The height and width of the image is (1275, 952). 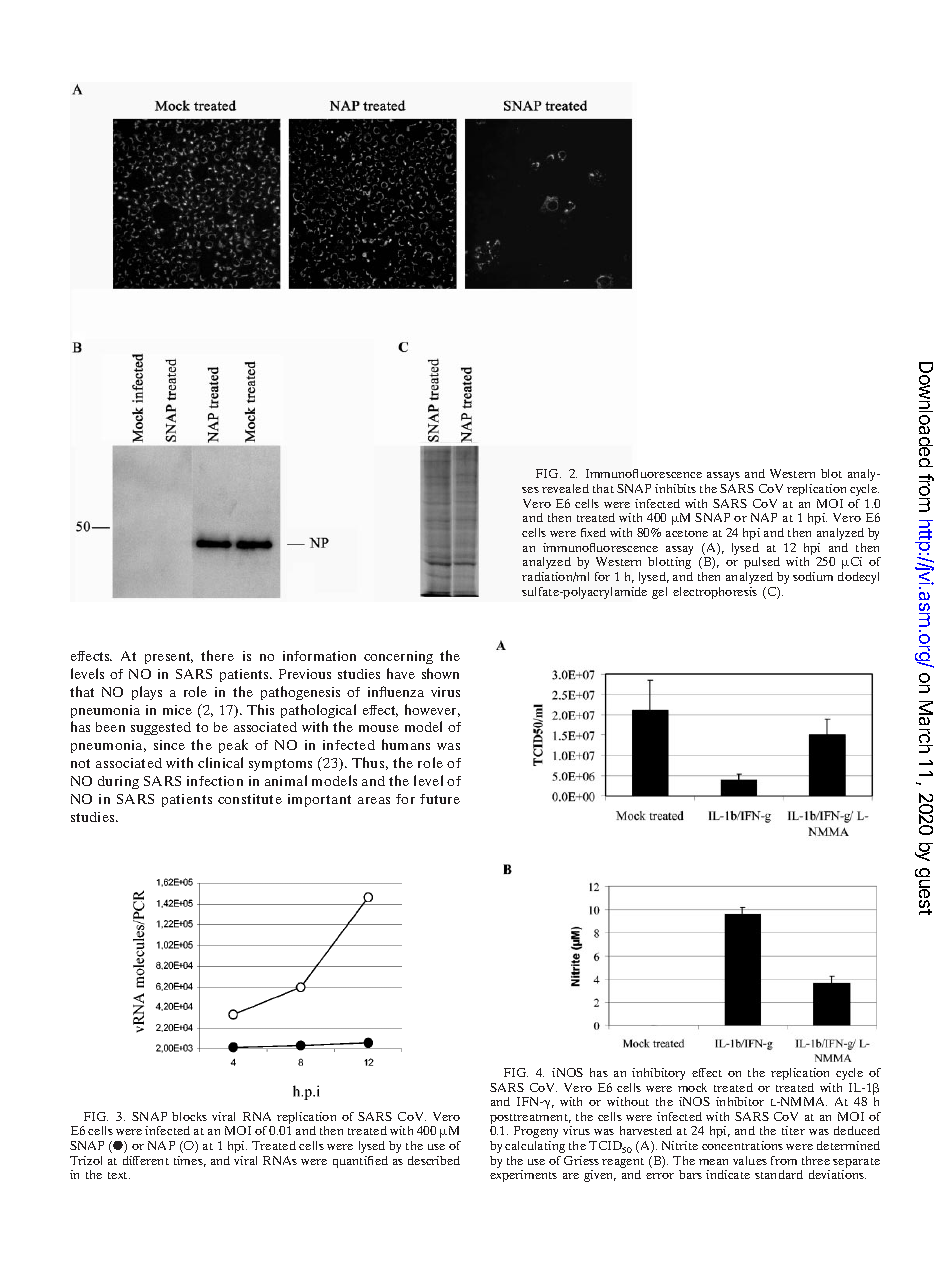 What do you see at coordinates (434, 1160) in the image?
I see `described` at bounding box center [434, 1160].
